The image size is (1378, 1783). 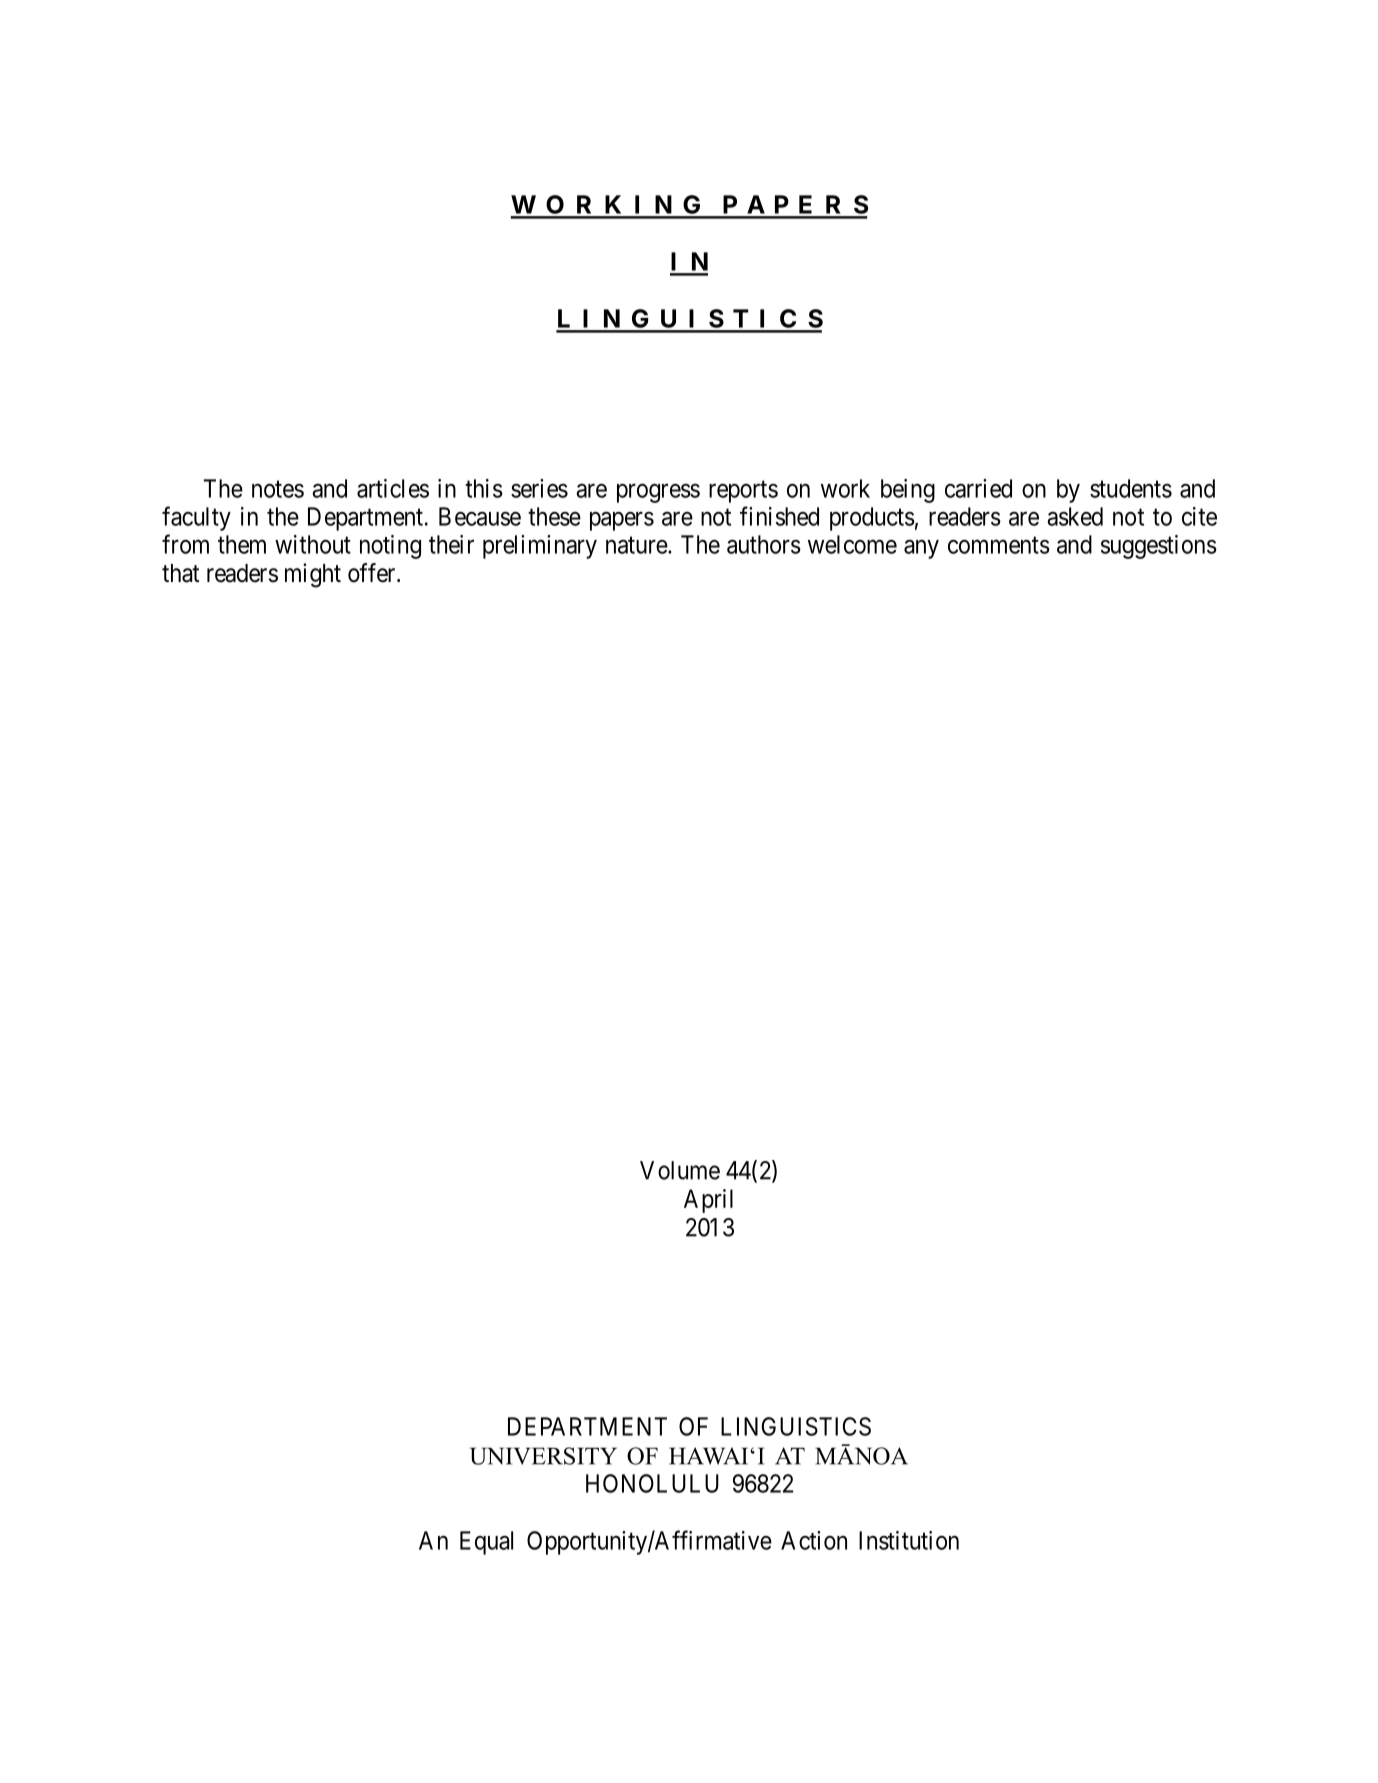 I want to click on UNIVERSITY, so click(x=543, y=1456).
